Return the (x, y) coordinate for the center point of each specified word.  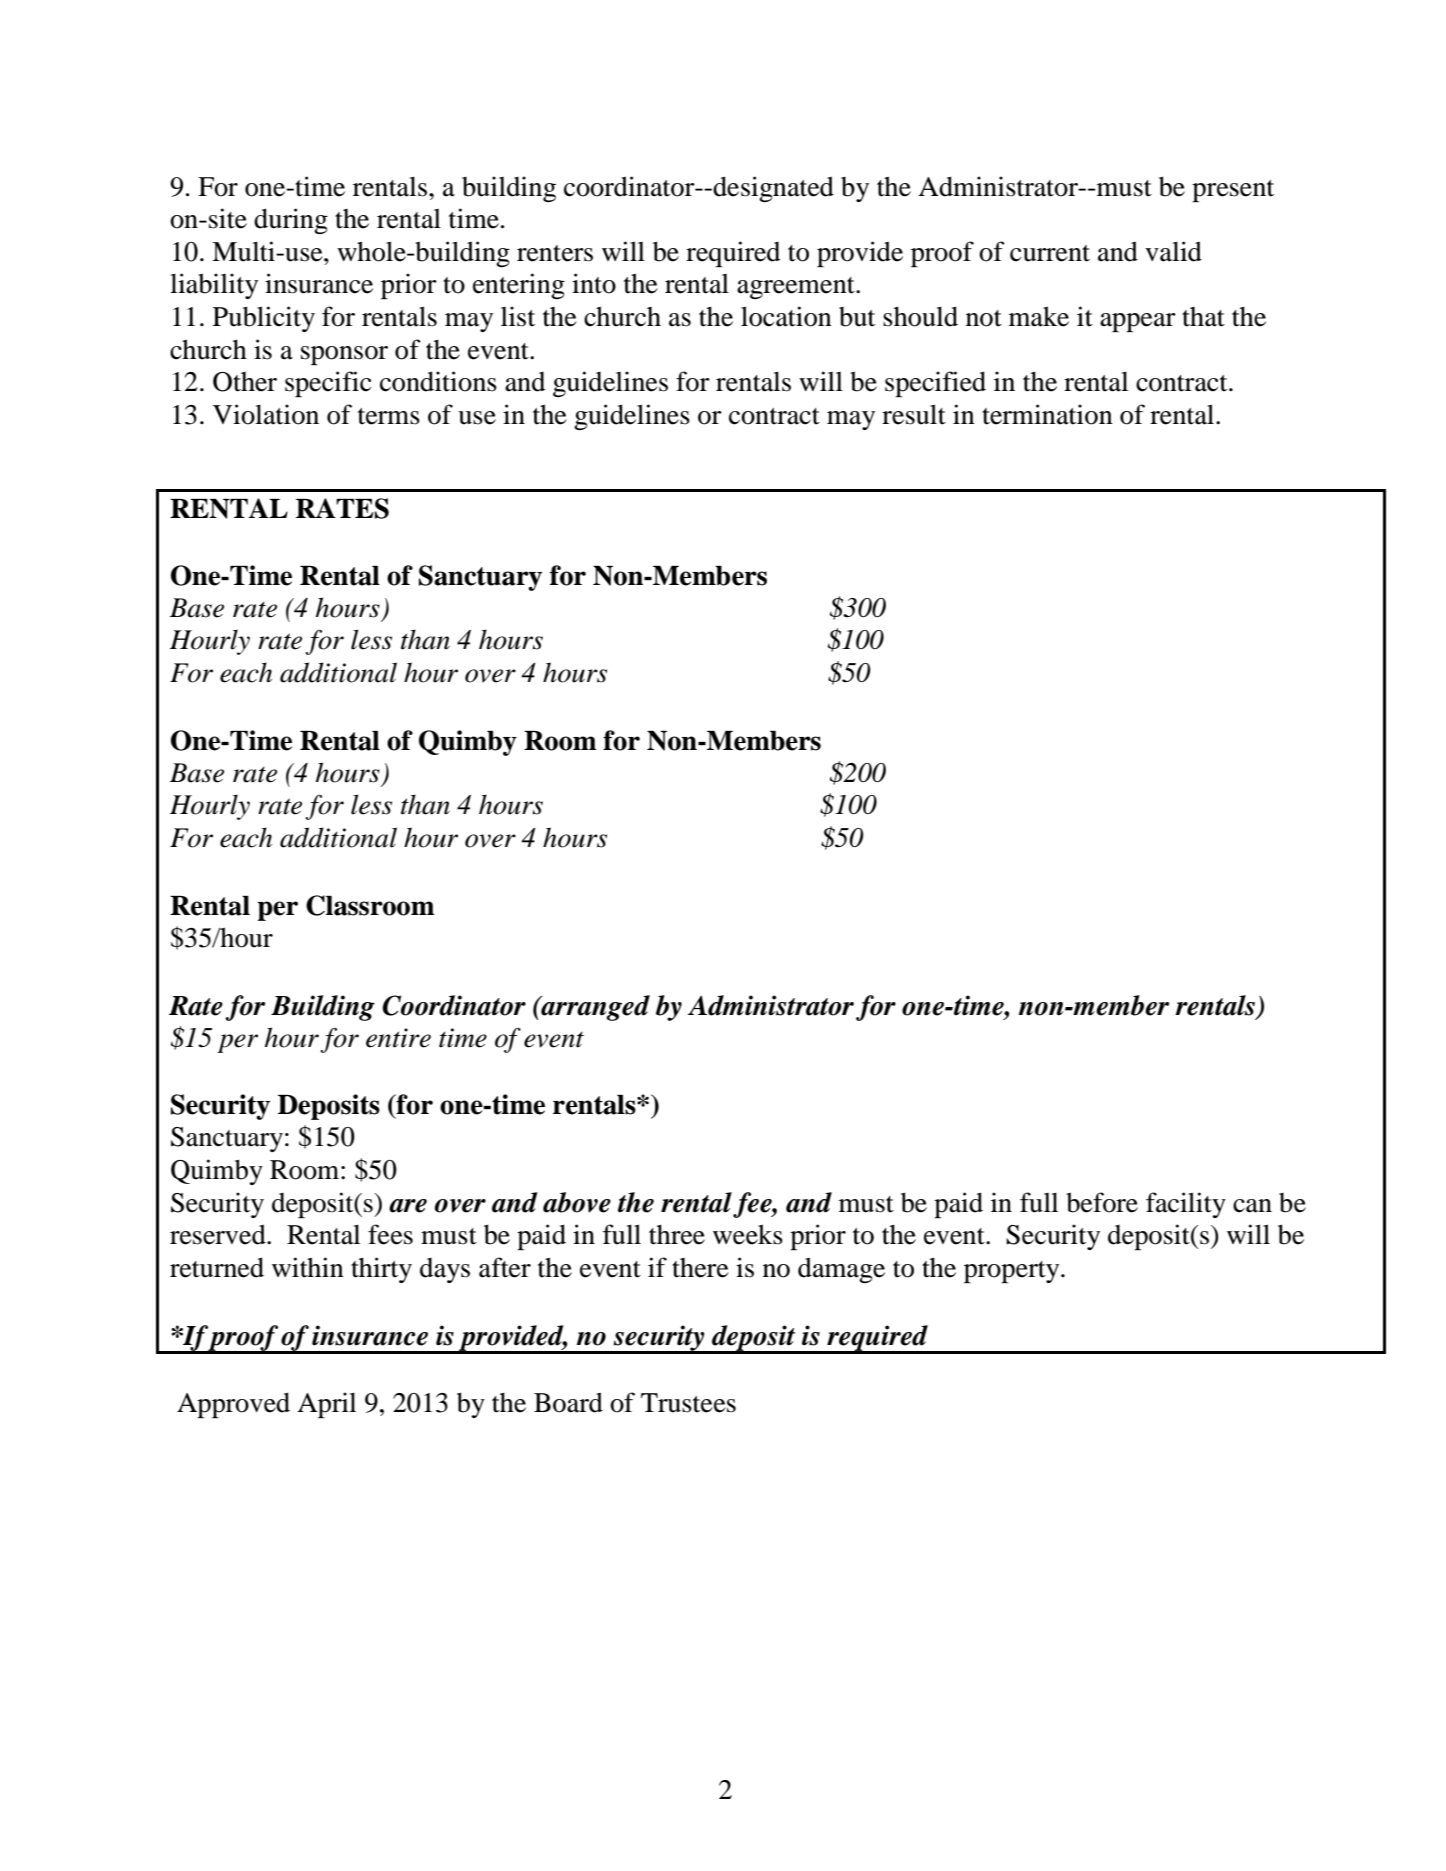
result (914, 414)
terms (389, 416)
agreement (797, 288)
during (291, 221)
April (326, 1405)
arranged (594, 1008)
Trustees (688, 1403)
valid (1173, 251)
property (1013, 1272)
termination (1047, 414)
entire (398, 1038)
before (1102, 1202)
